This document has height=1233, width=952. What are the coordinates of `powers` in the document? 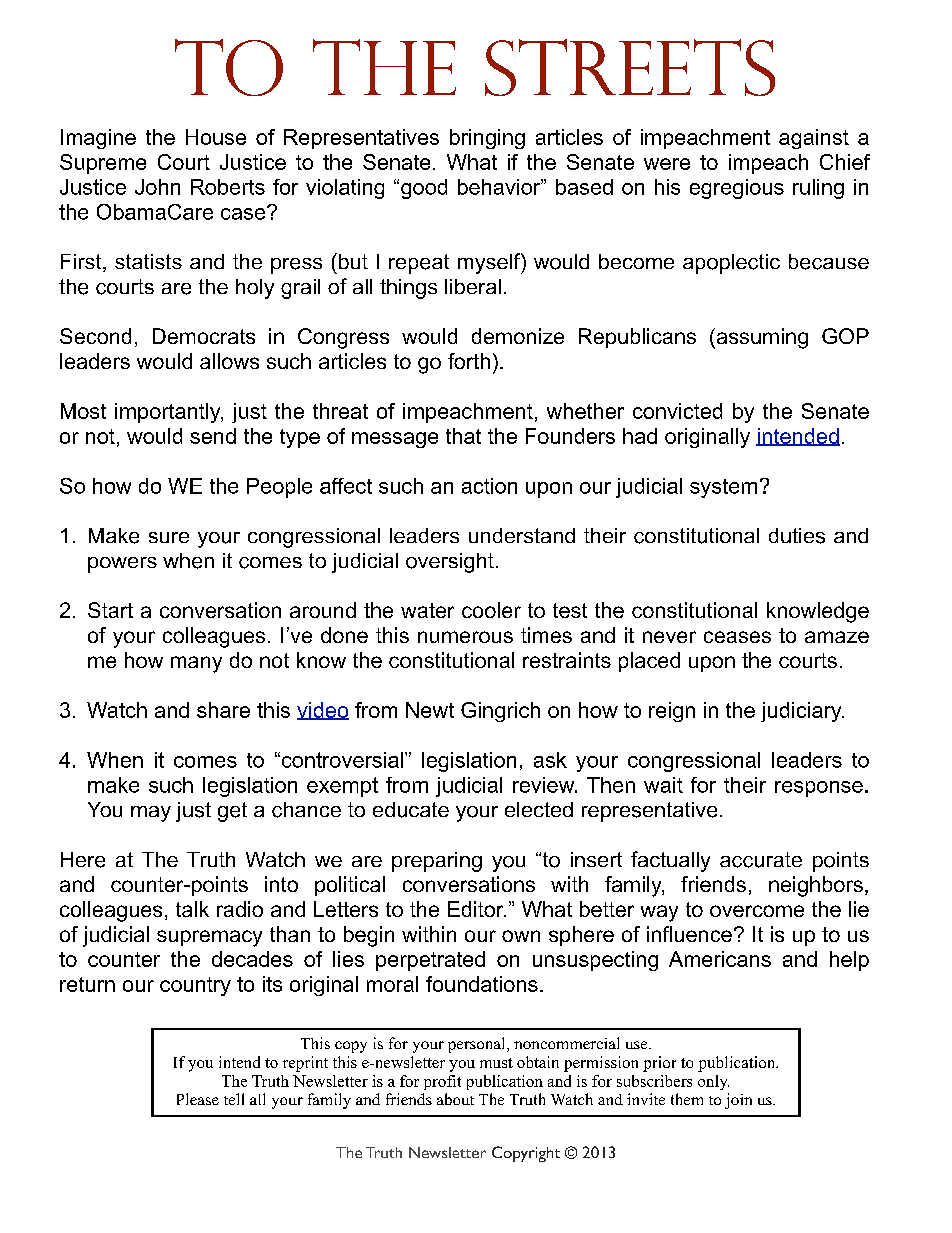 It's located at (122, 565).
